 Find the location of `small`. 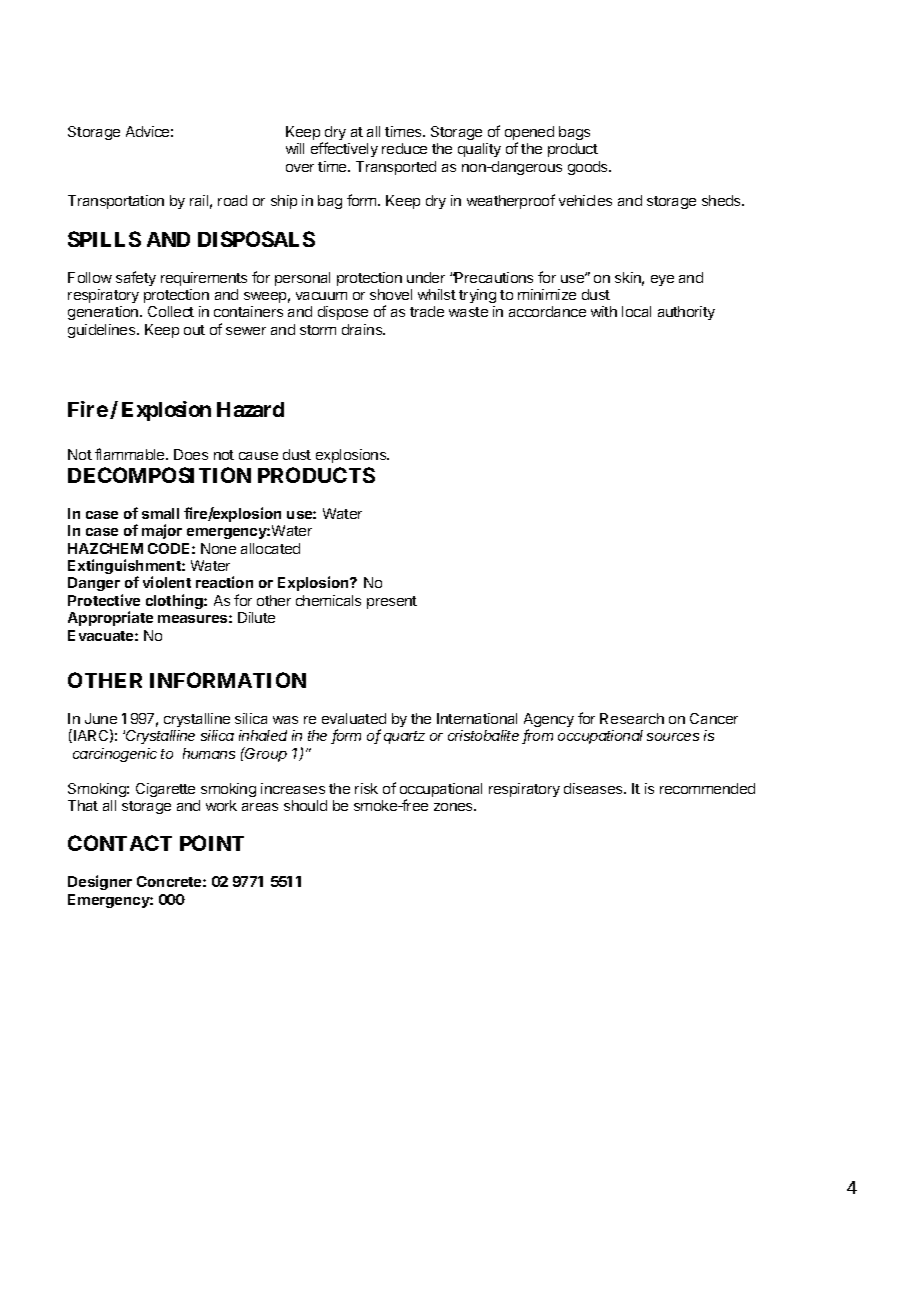

small is located at coordinates (160, 513).
